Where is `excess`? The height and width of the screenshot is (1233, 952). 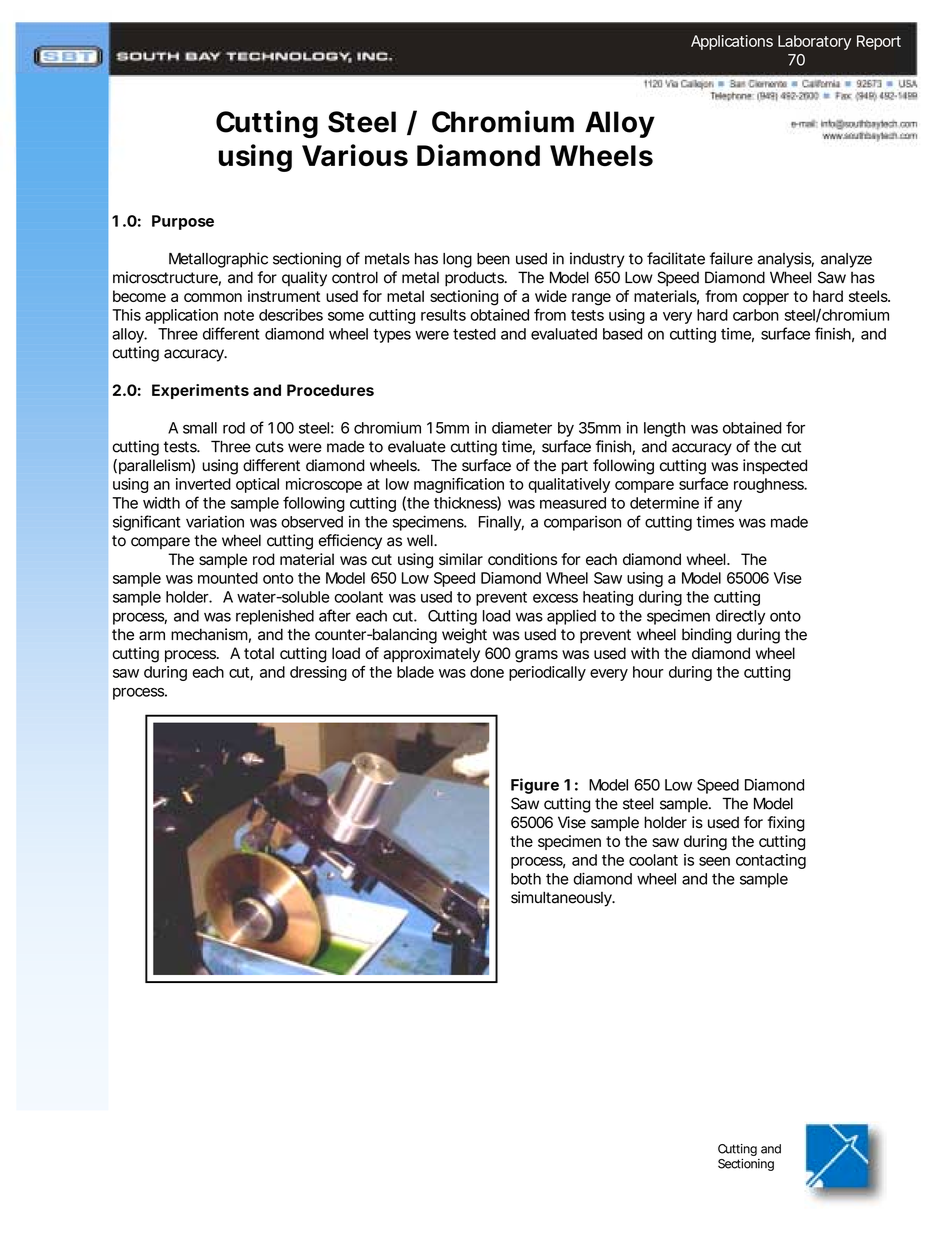 excess is located at coordinates (555, 598).
